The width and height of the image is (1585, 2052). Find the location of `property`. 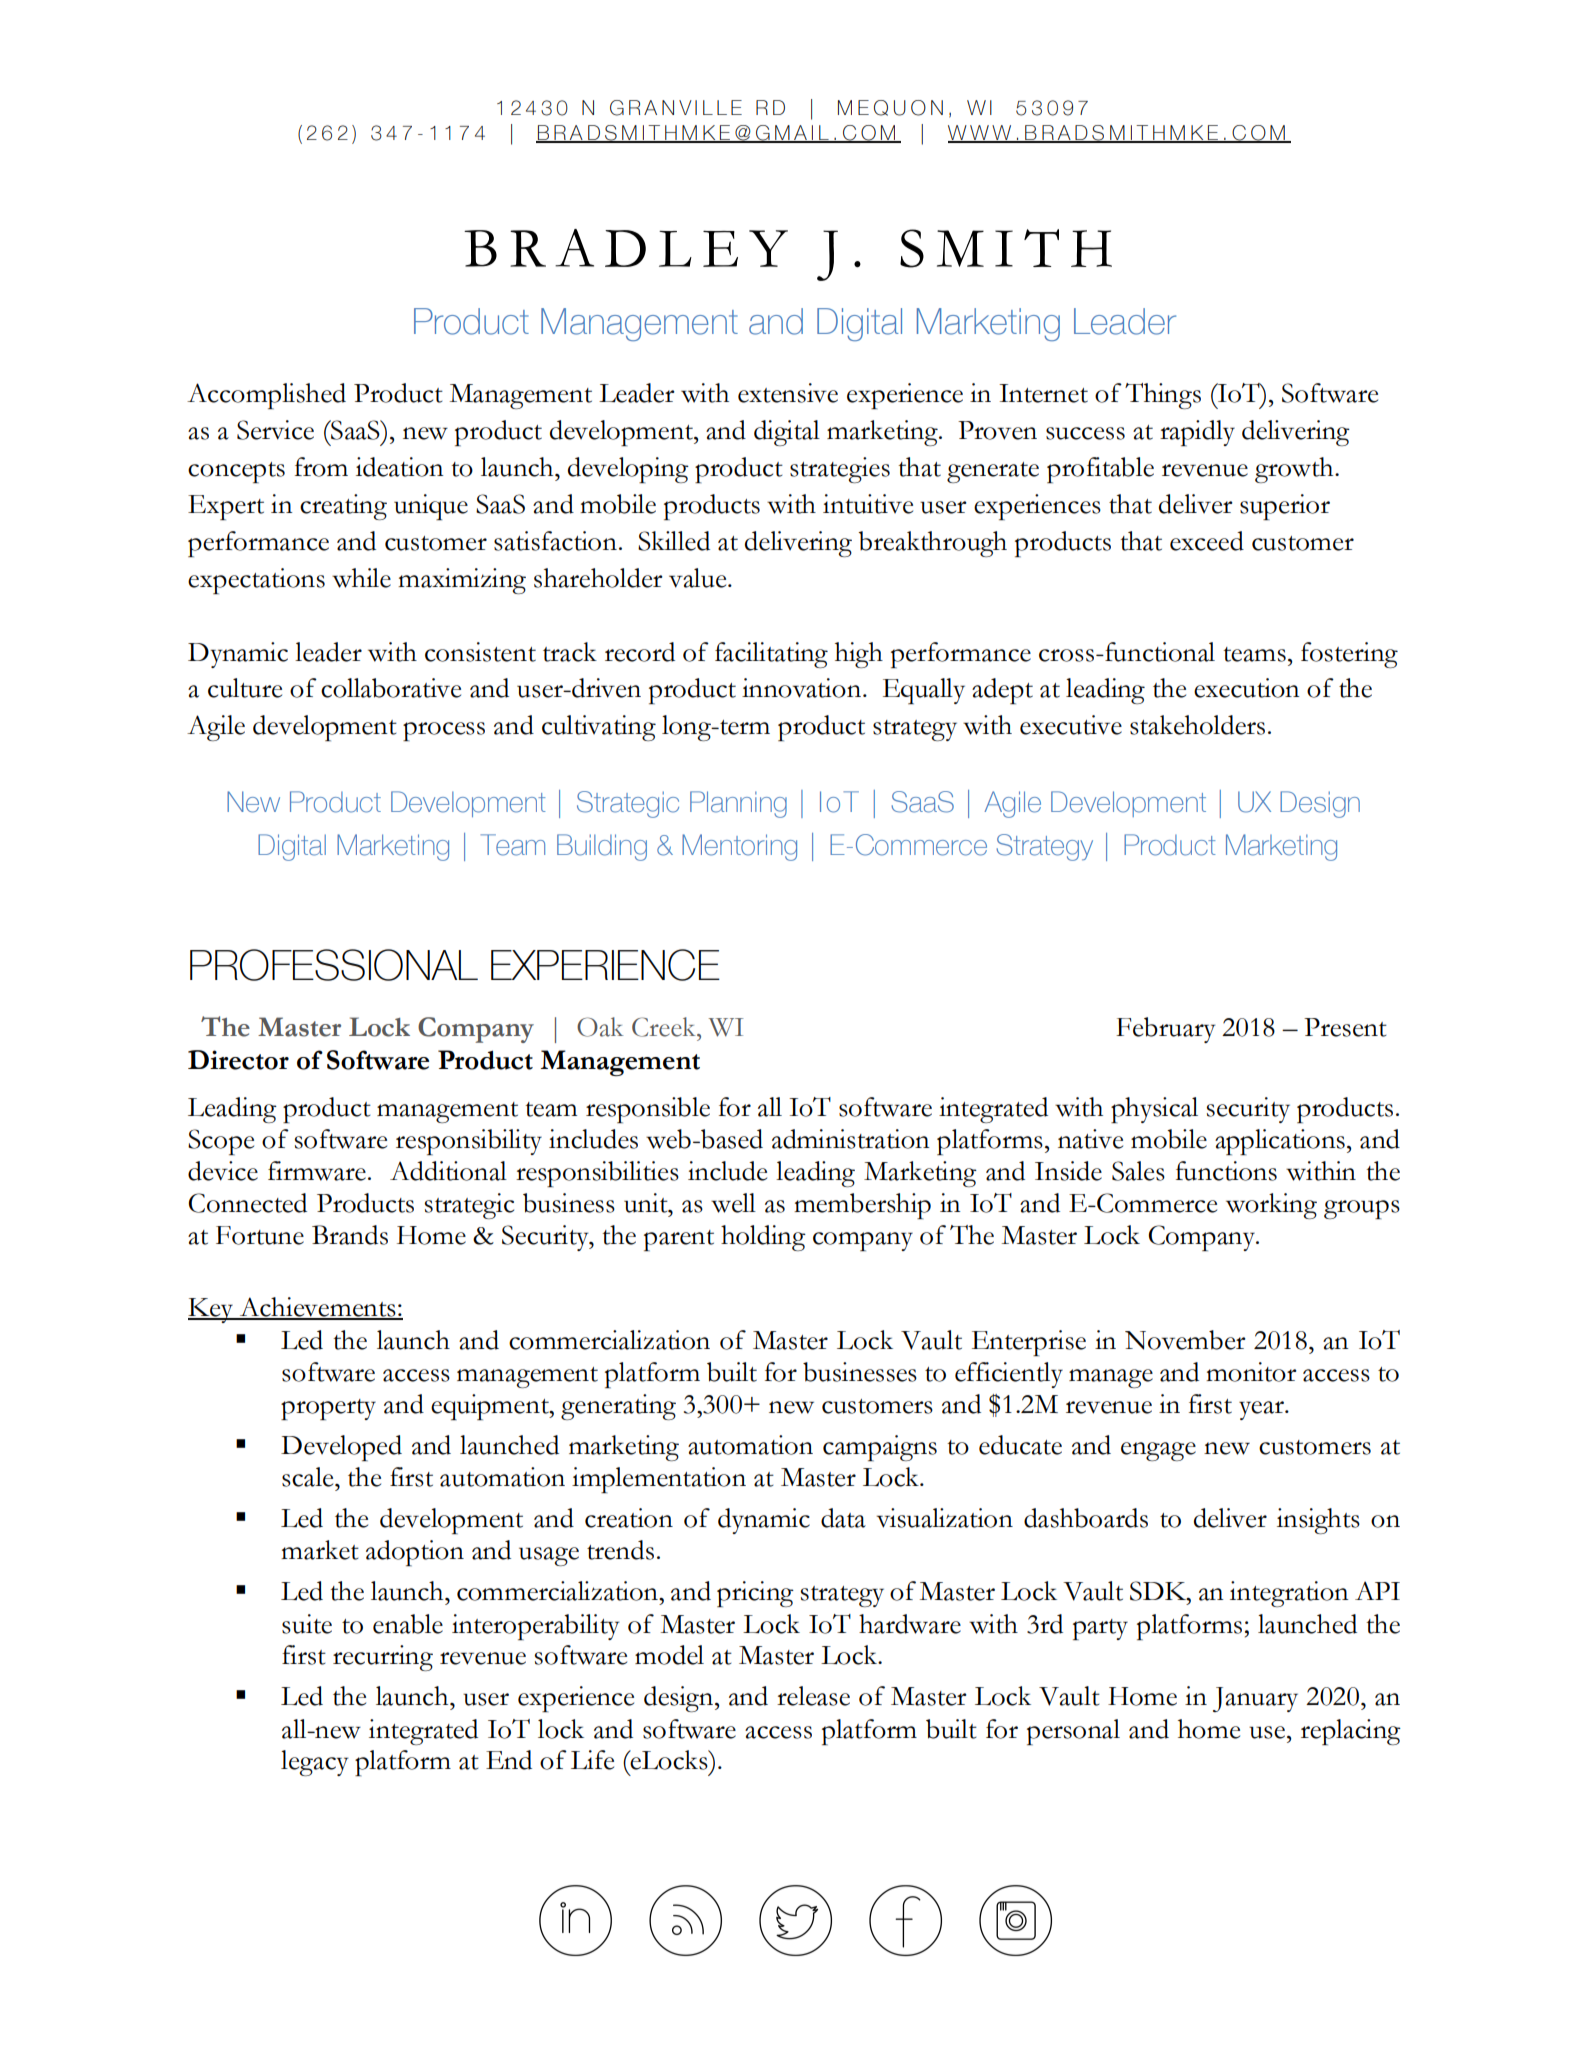

property is located at coordinates (328, 1409).
